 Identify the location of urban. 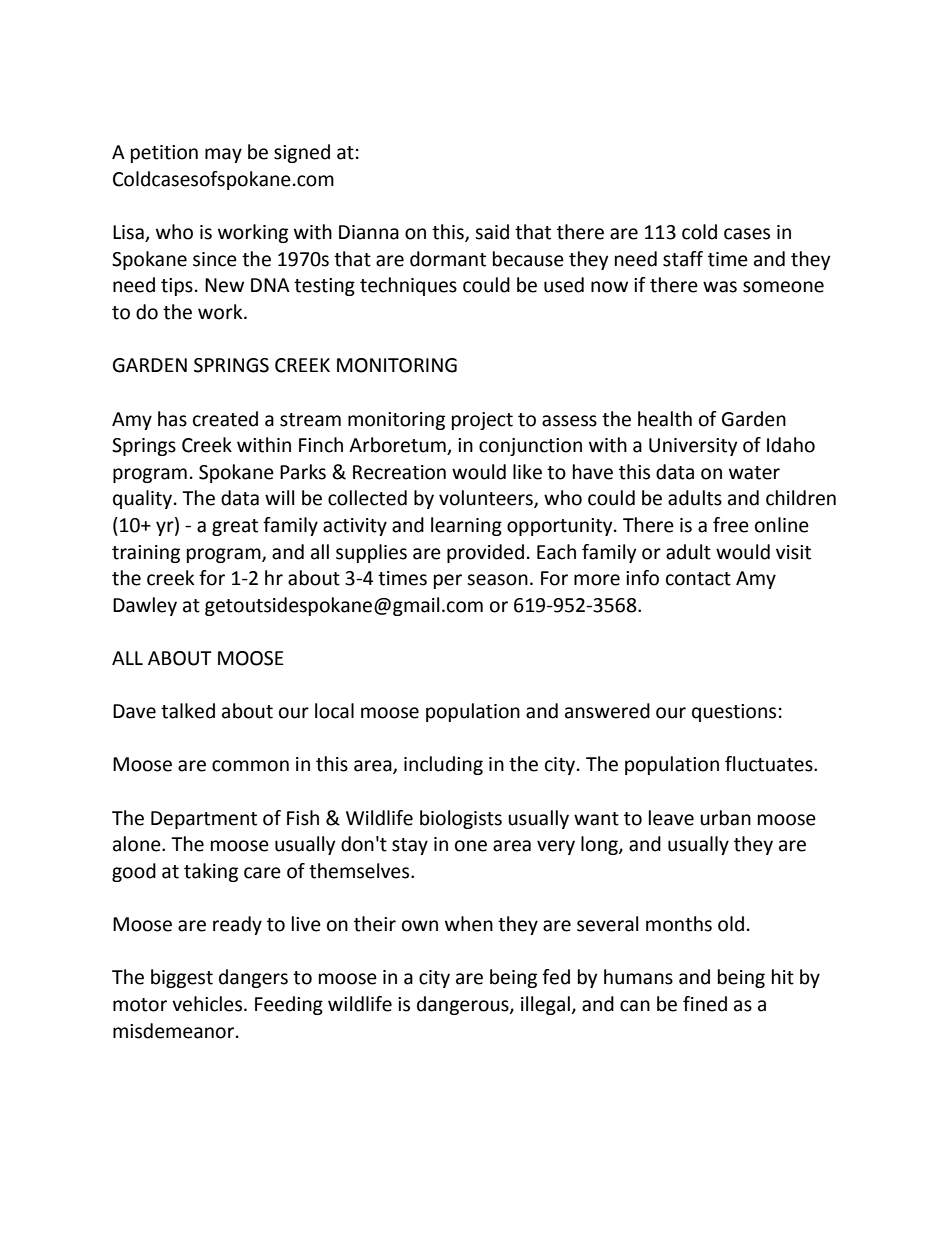
(725, 818).
